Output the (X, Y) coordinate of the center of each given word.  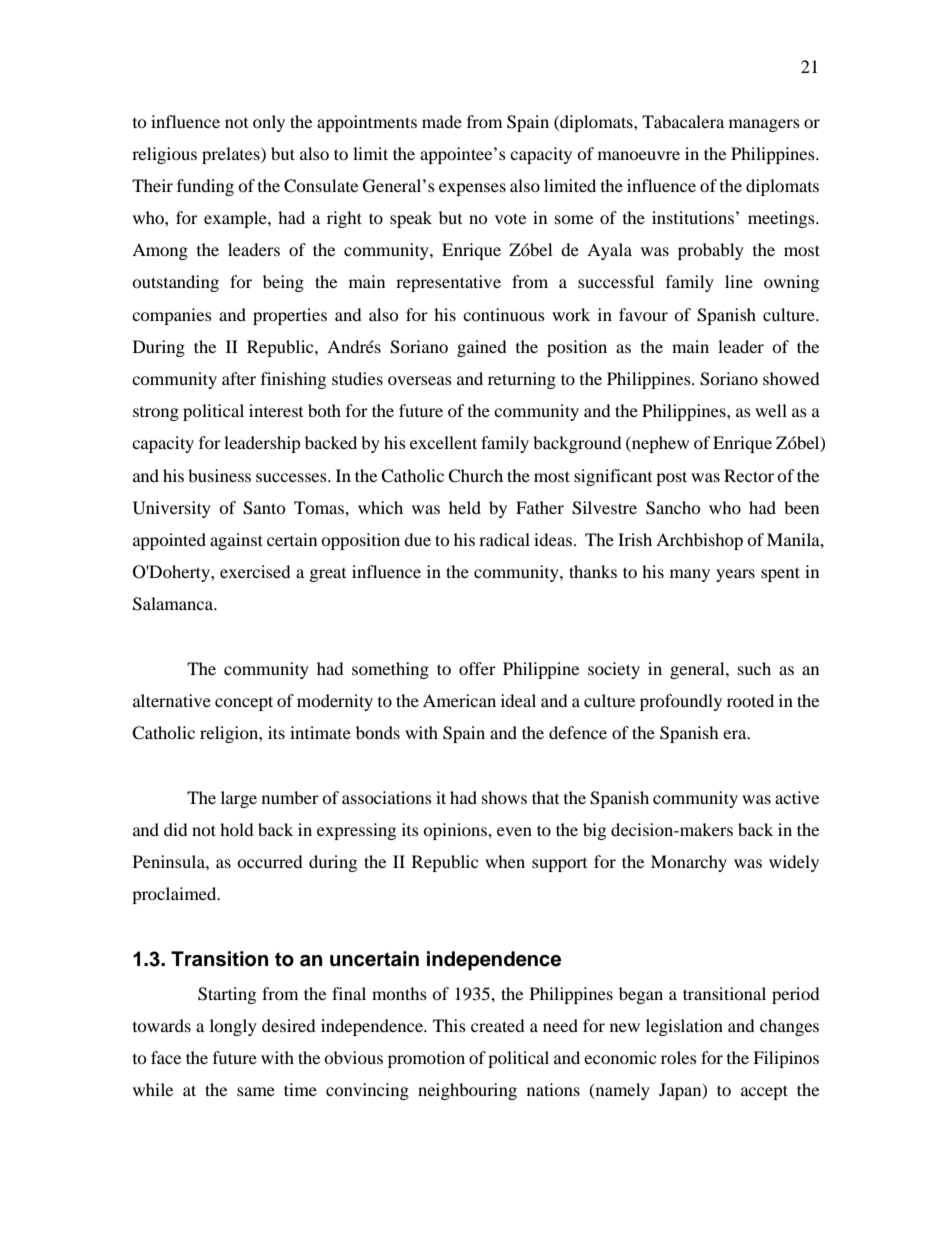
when (505, 861)
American (459, 700)
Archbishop (699, 541)
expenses (472, 189)
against (236, 541)
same (256, 1091)
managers (764, 125)
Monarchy (689, 863)
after (239, 378)
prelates (232, 155)
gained (482, 348)
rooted (750, 700)
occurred (270, 861)
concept (244, 703)
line (739, 281)
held (465, 507)
